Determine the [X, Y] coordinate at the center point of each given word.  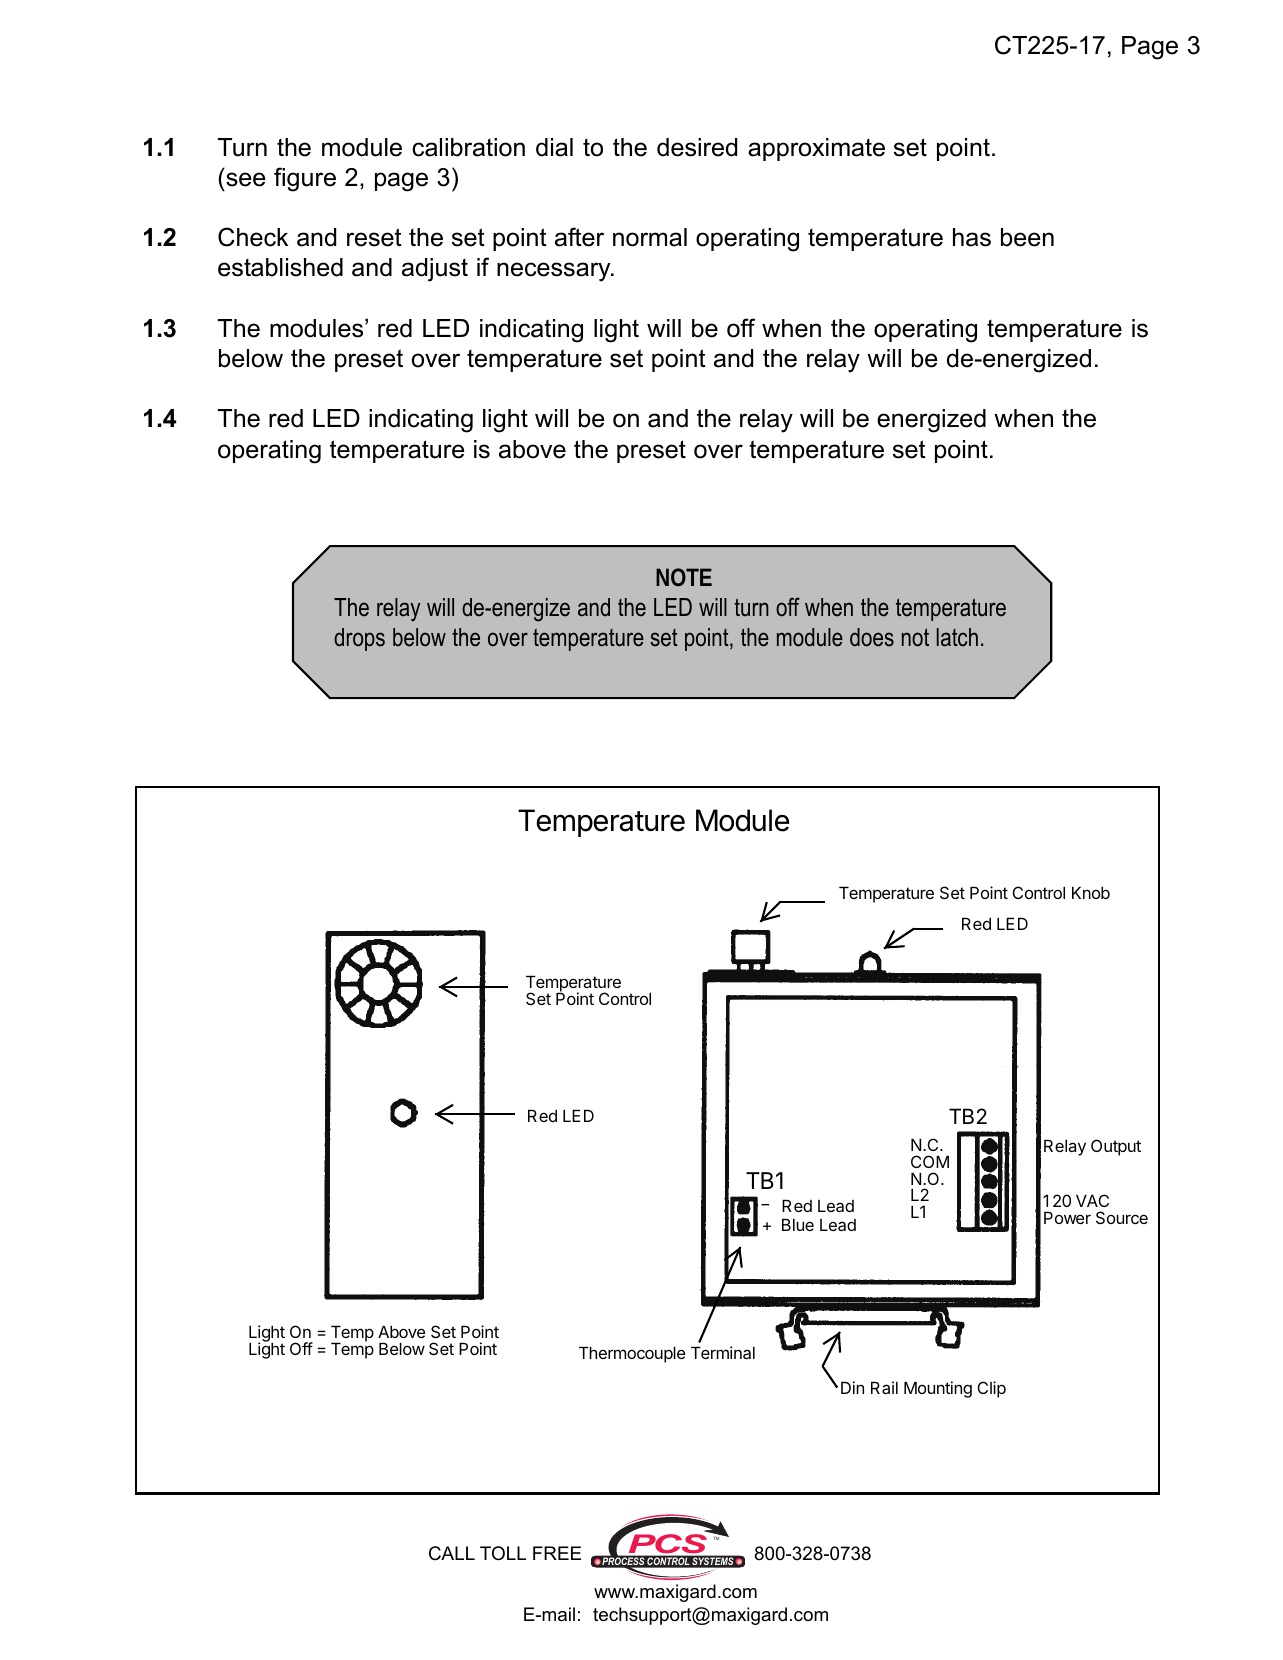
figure [305, 179]
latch [957, 637]
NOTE [684, 577]
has [972, 237]
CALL [452, 1553]
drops [359, 639]
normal [650, 237]
